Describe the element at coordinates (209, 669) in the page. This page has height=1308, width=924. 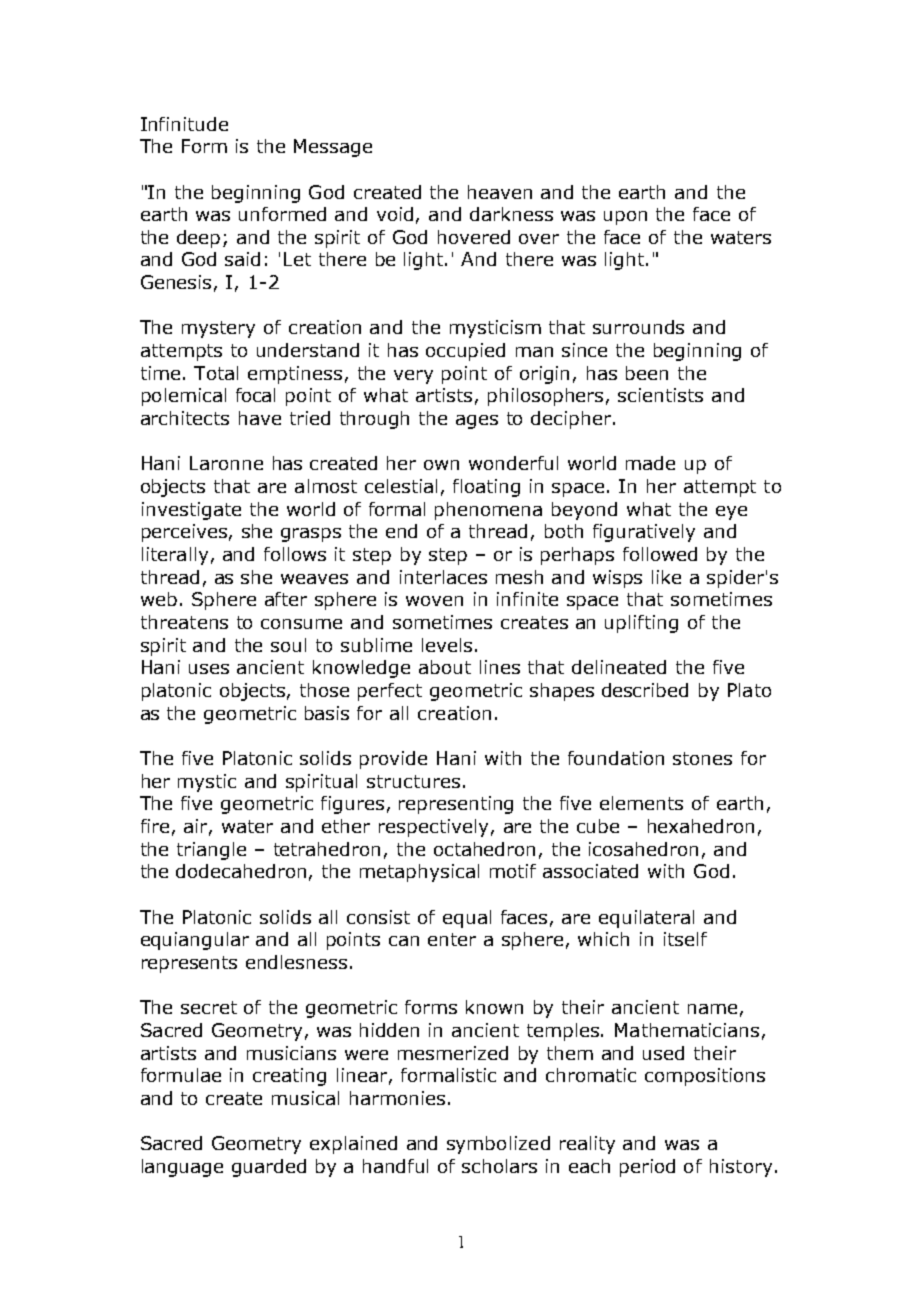
I see `uses` at that location.
